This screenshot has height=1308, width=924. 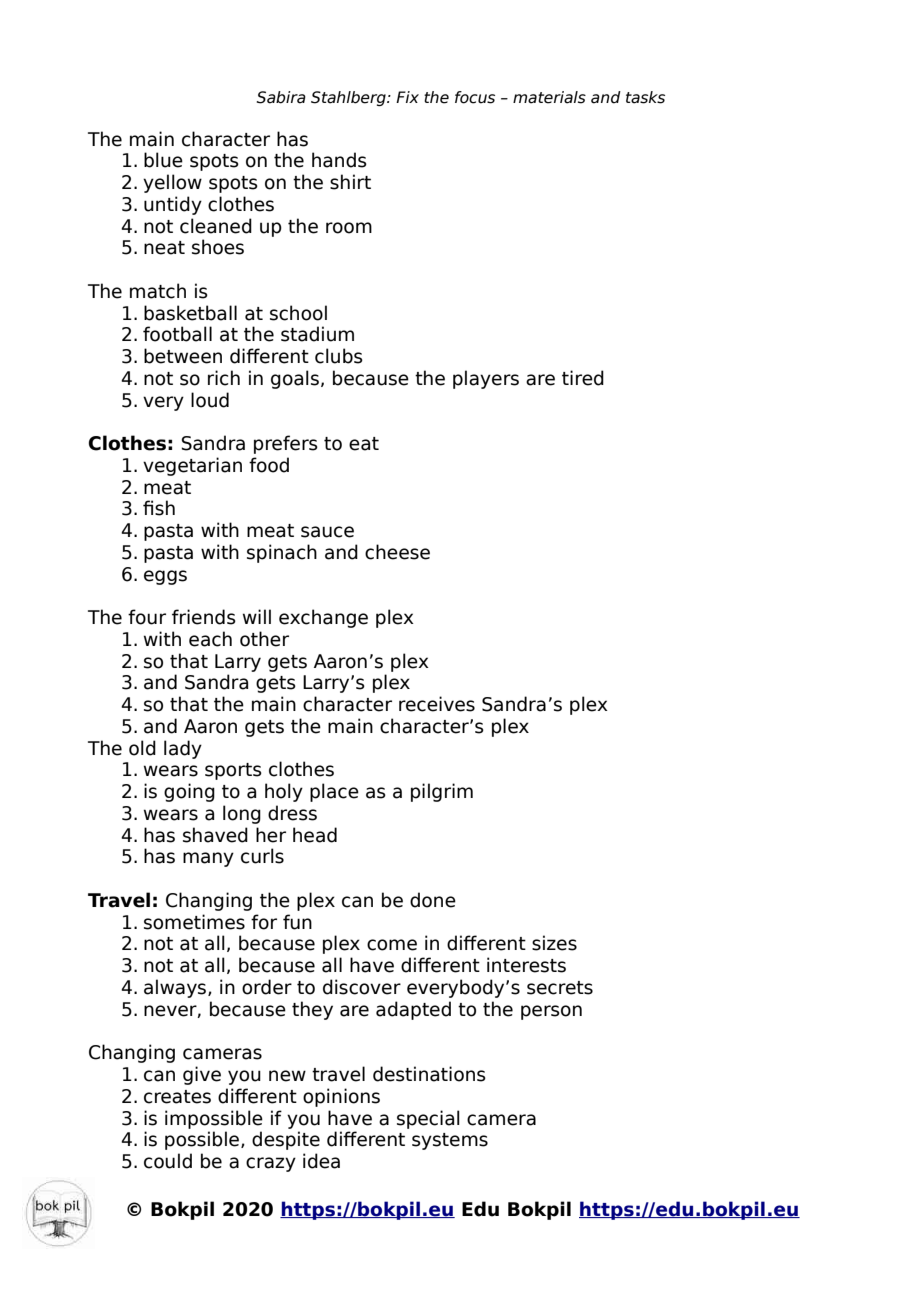 I want to click on Fix, so click(x=407, y=97).
